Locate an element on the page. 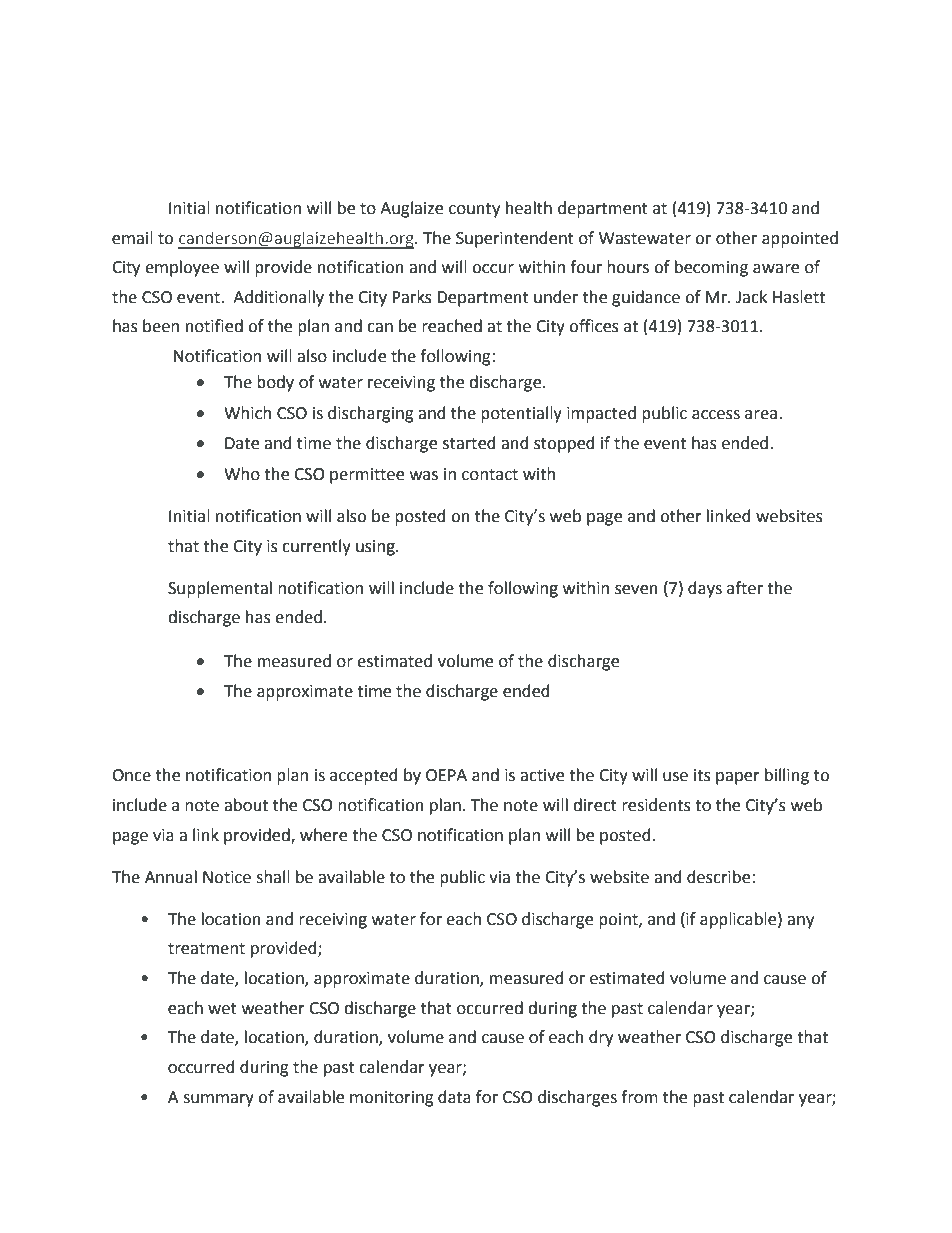  becoming is located at coordinates (711, 268).
